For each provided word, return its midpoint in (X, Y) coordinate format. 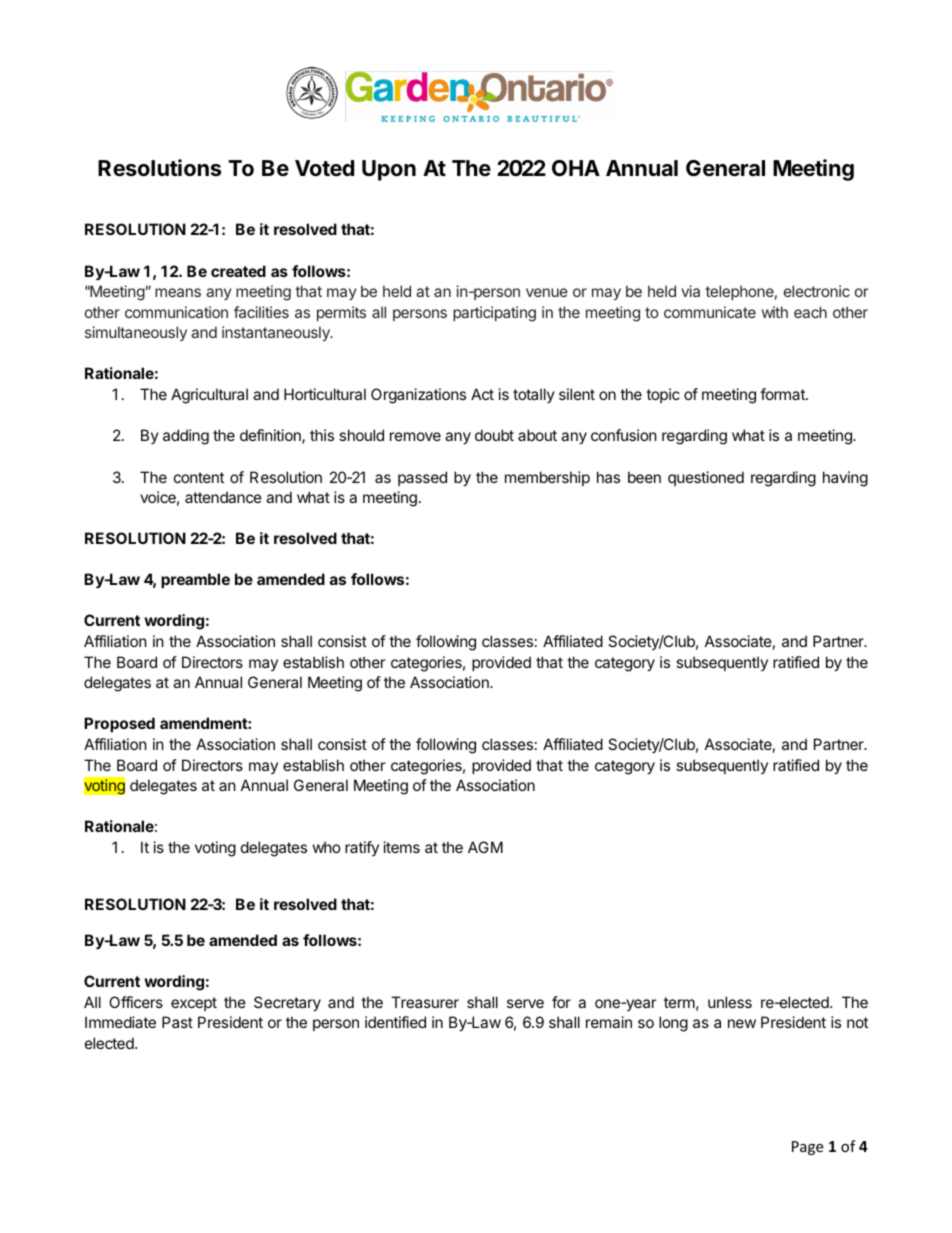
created (238, 271)
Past (177, 1022)
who (327, 847)
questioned (706, 478)
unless (730, 1002)
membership (547, 478)
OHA (576, 168)
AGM (485, 847)
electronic (817, 291)
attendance (223, 497)
